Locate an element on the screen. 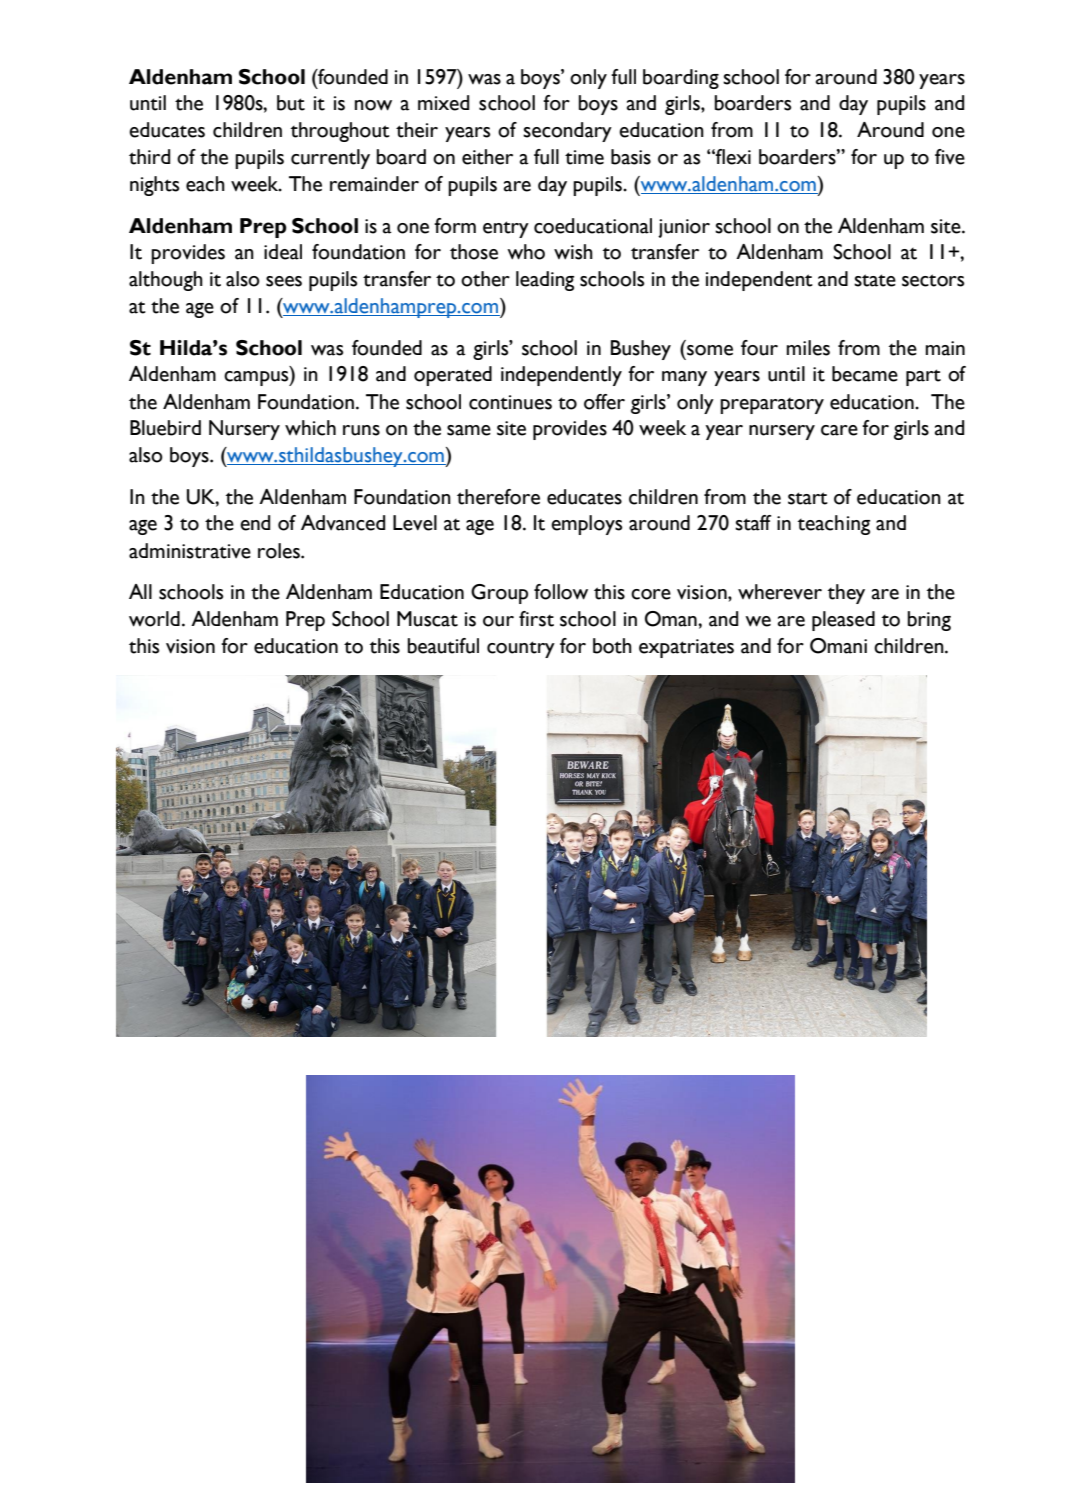 The width and height of the screenshot is (1067, 1510). continues is located at coordinates (510, 402).
